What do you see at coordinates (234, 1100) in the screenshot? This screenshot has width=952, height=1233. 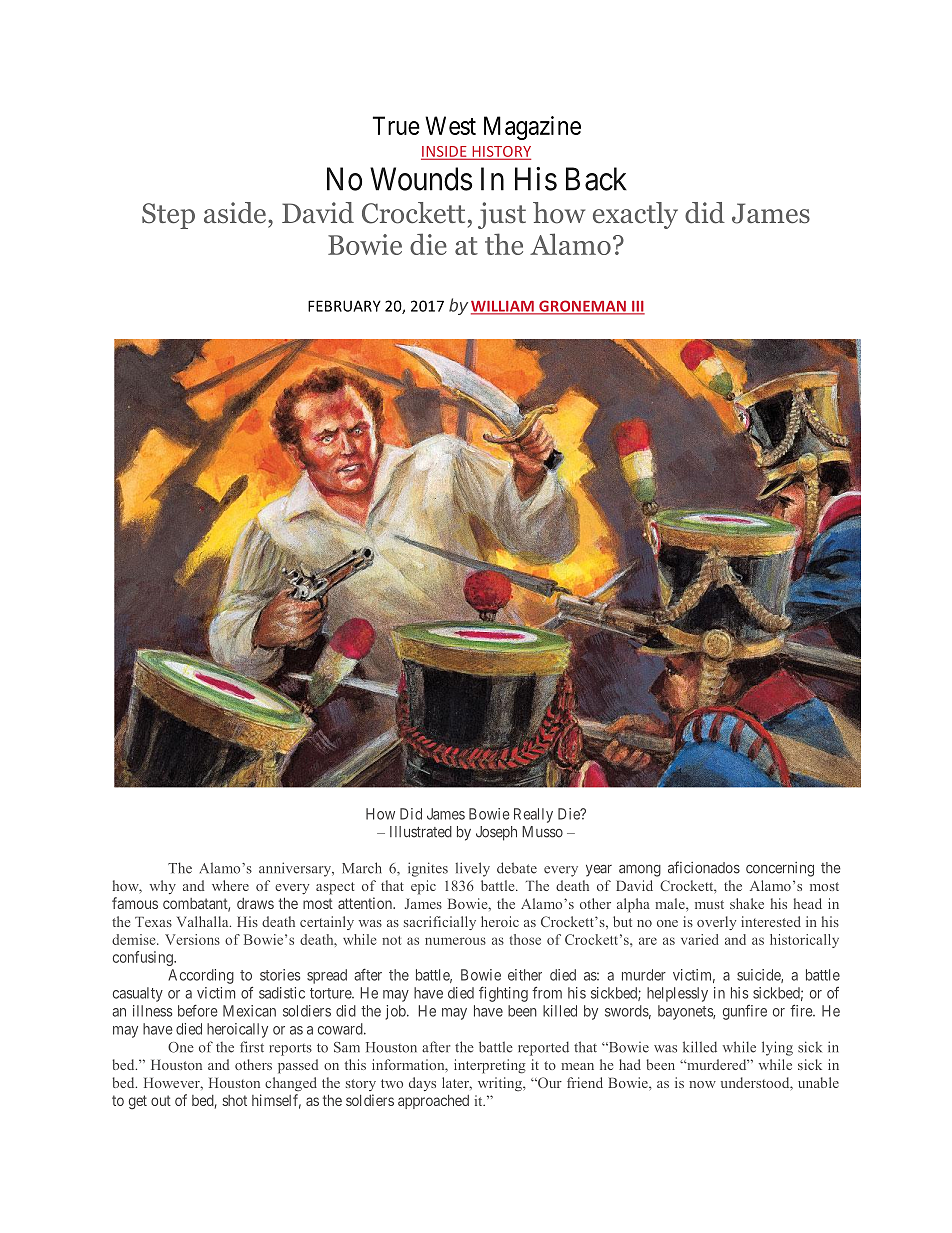 I see `shot` at bounding box center [234, 1100].
